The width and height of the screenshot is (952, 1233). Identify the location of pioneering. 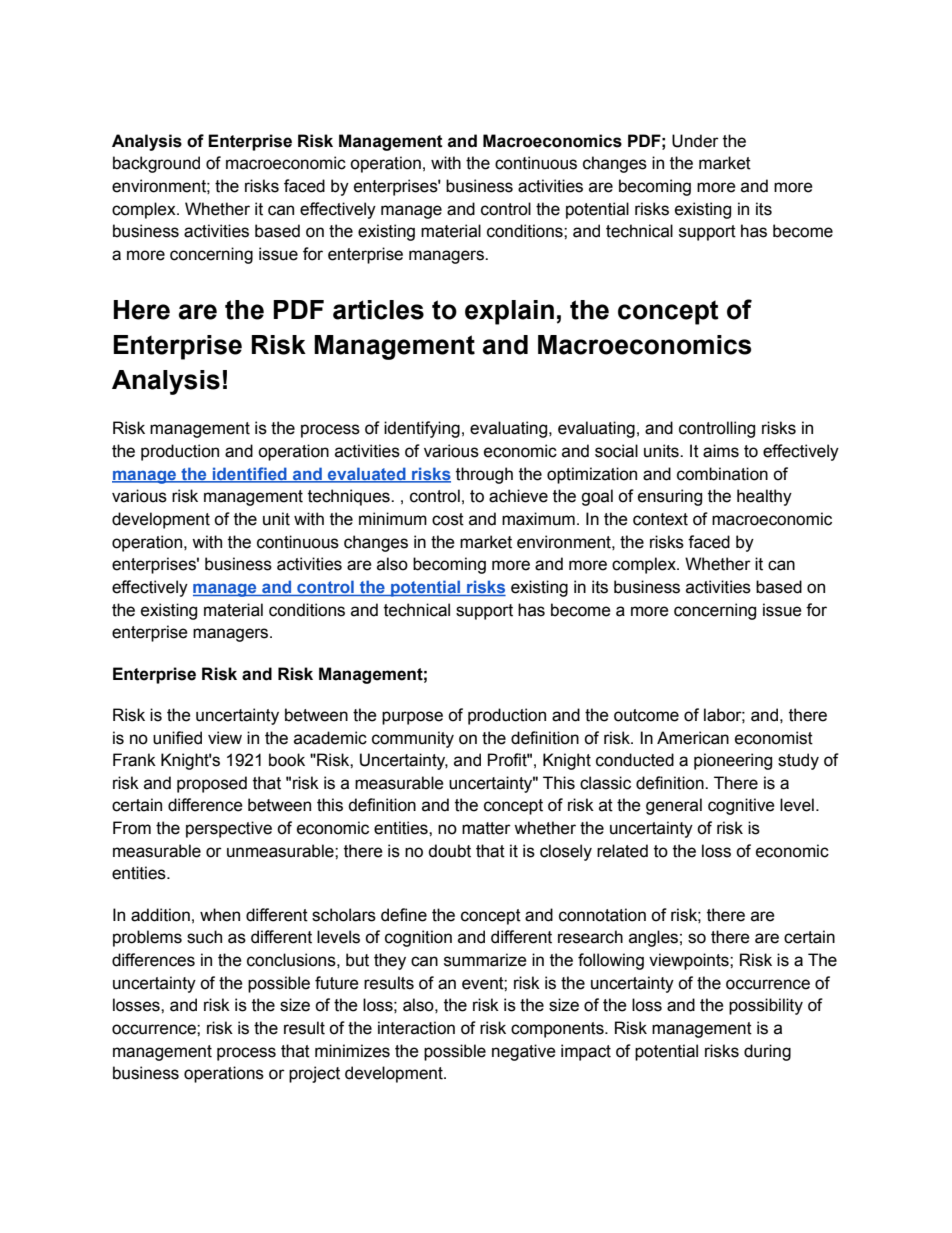
(733, 761).
